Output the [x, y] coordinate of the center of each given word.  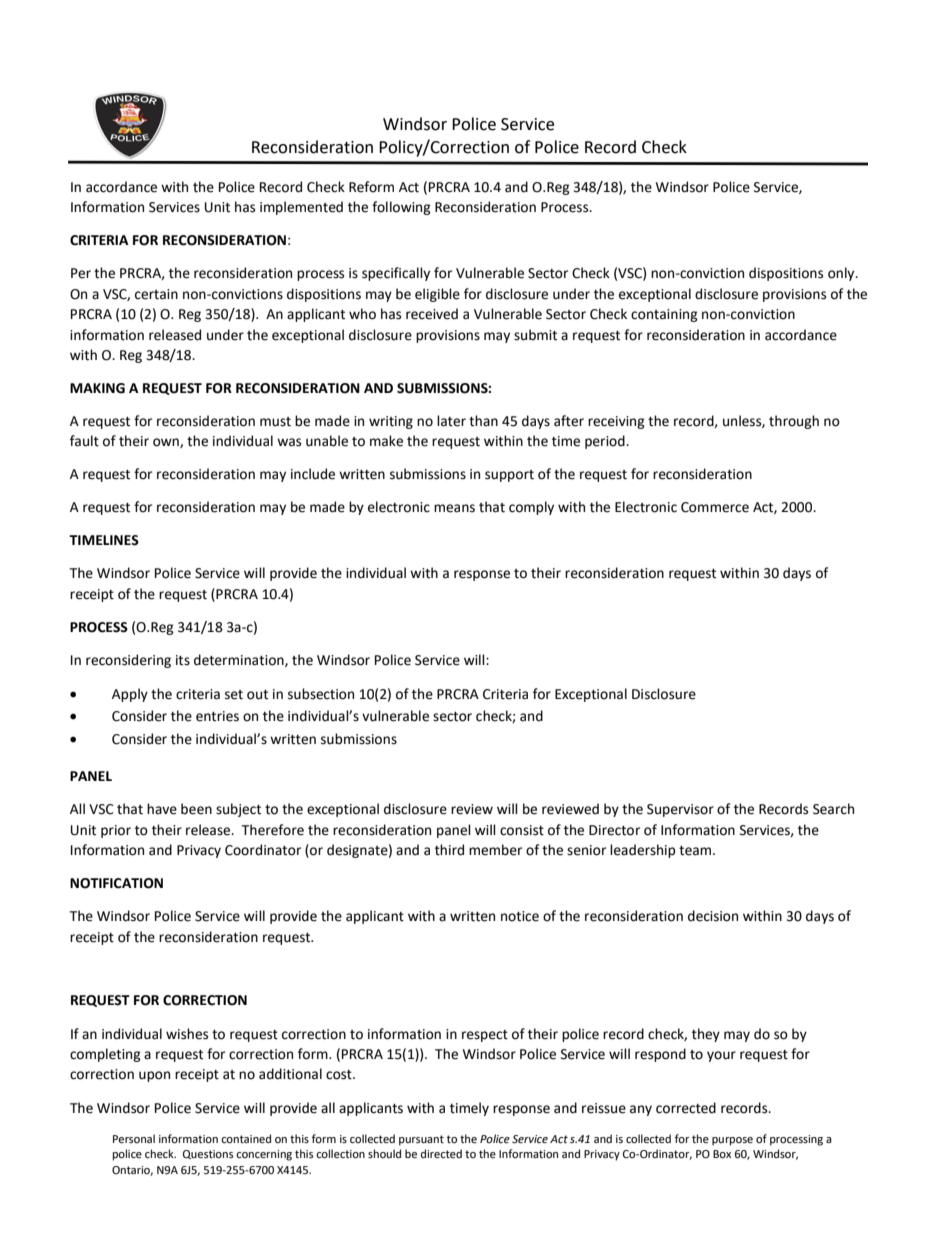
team [696, 851]
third [449, 850]
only [842, 274]
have [162, 809]
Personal [134, 1139]
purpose [732, 1141]
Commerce [715, 507]
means [454, 508]
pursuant [421, 1140]
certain [156, 294]
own [167, 443]
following [401, 208]
